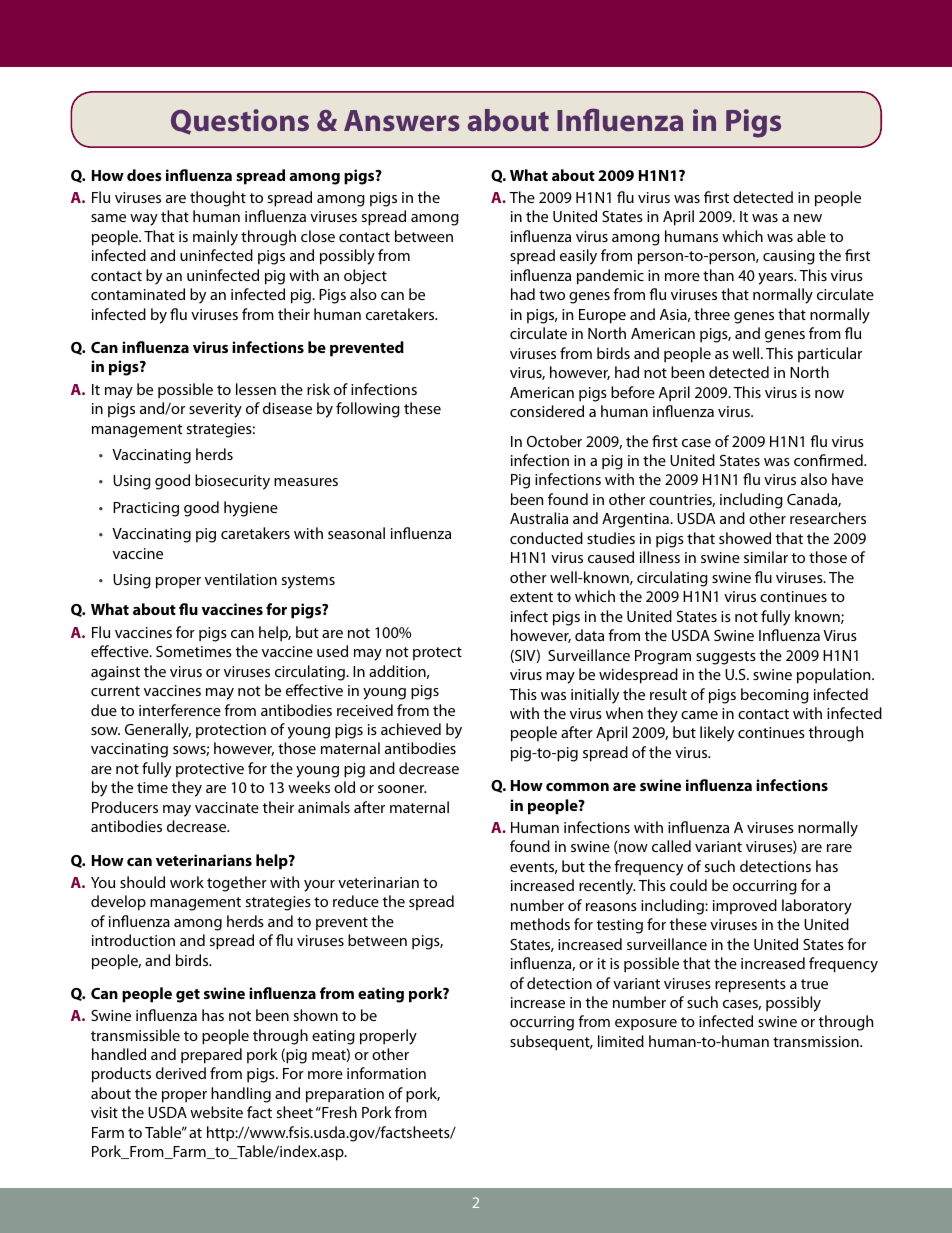  I want to click on interference, so click(180, 710).
